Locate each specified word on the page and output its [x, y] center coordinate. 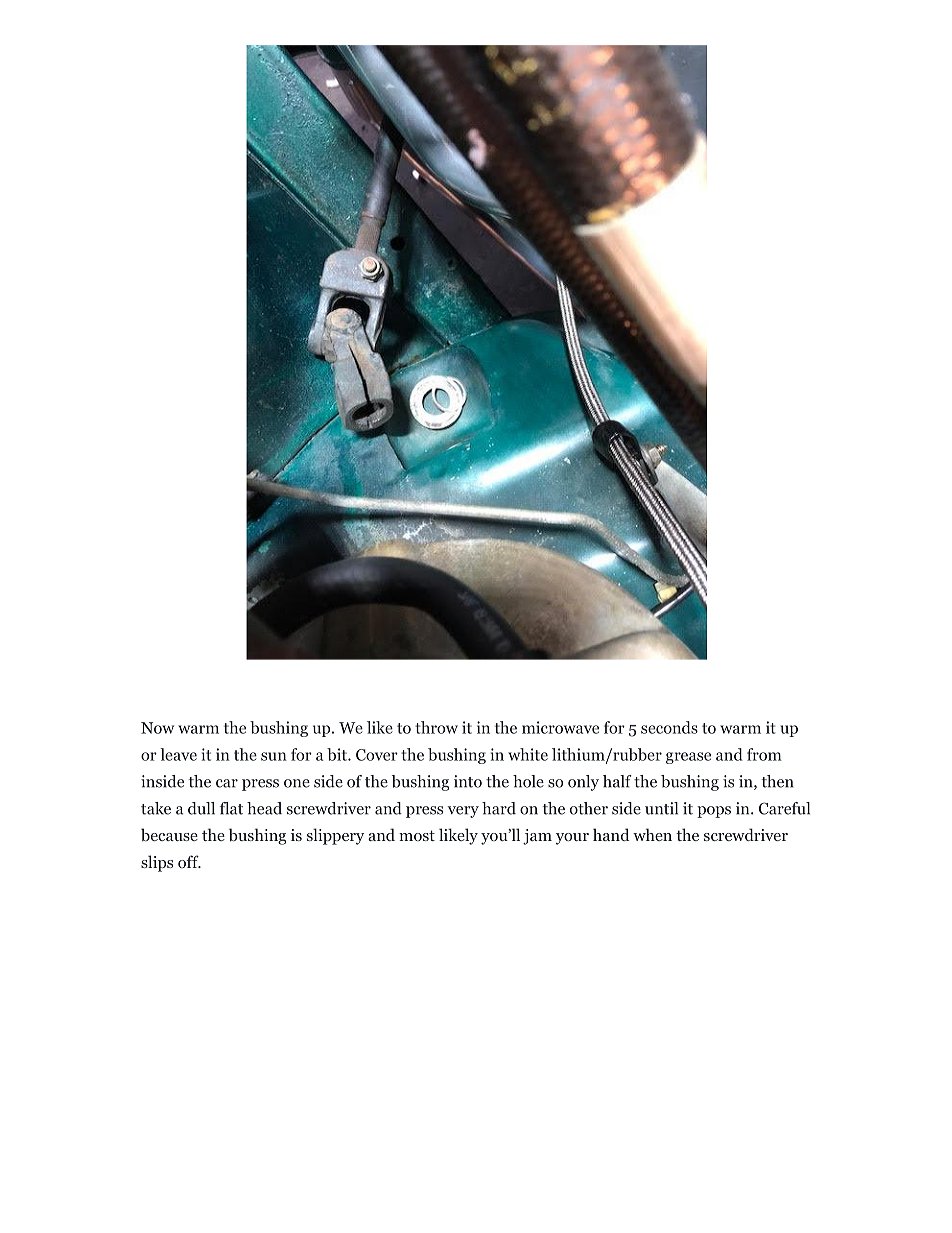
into [468, 781]
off [189, 861]
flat [231, 808]
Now [157, 728]
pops [714, 812]
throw [436, 727]
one [297, 783]
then [777, 781]
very [463, 812]
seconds [669, 727]
